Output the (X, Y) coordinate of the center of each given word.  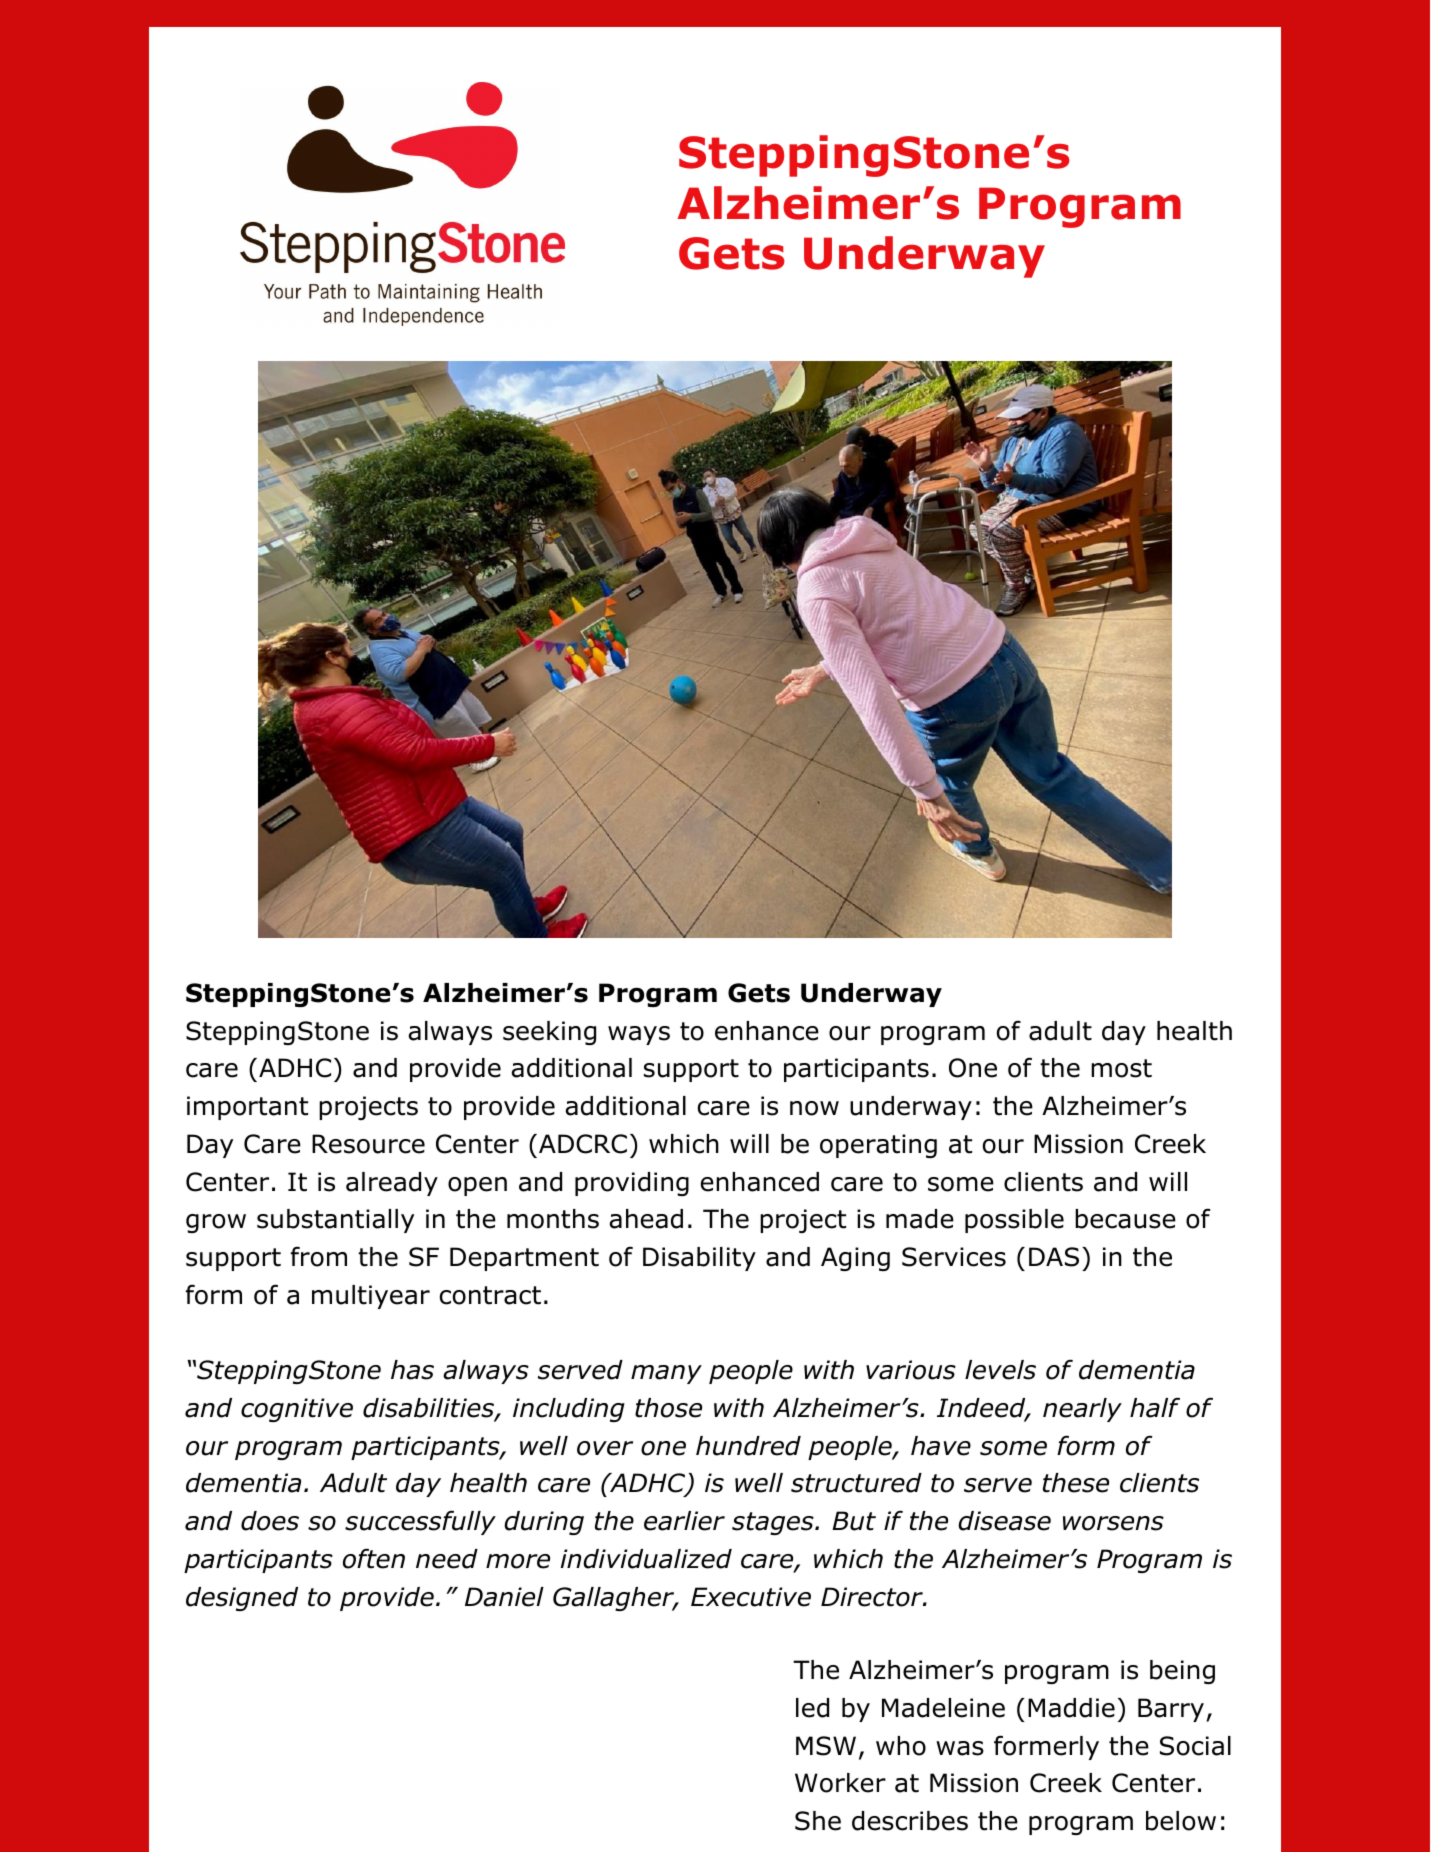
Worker (840, 1783)
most (1121, 1068)
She (818, 1821)
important (247, 1108)
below (1181, 1821)
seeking (549, 1033)
